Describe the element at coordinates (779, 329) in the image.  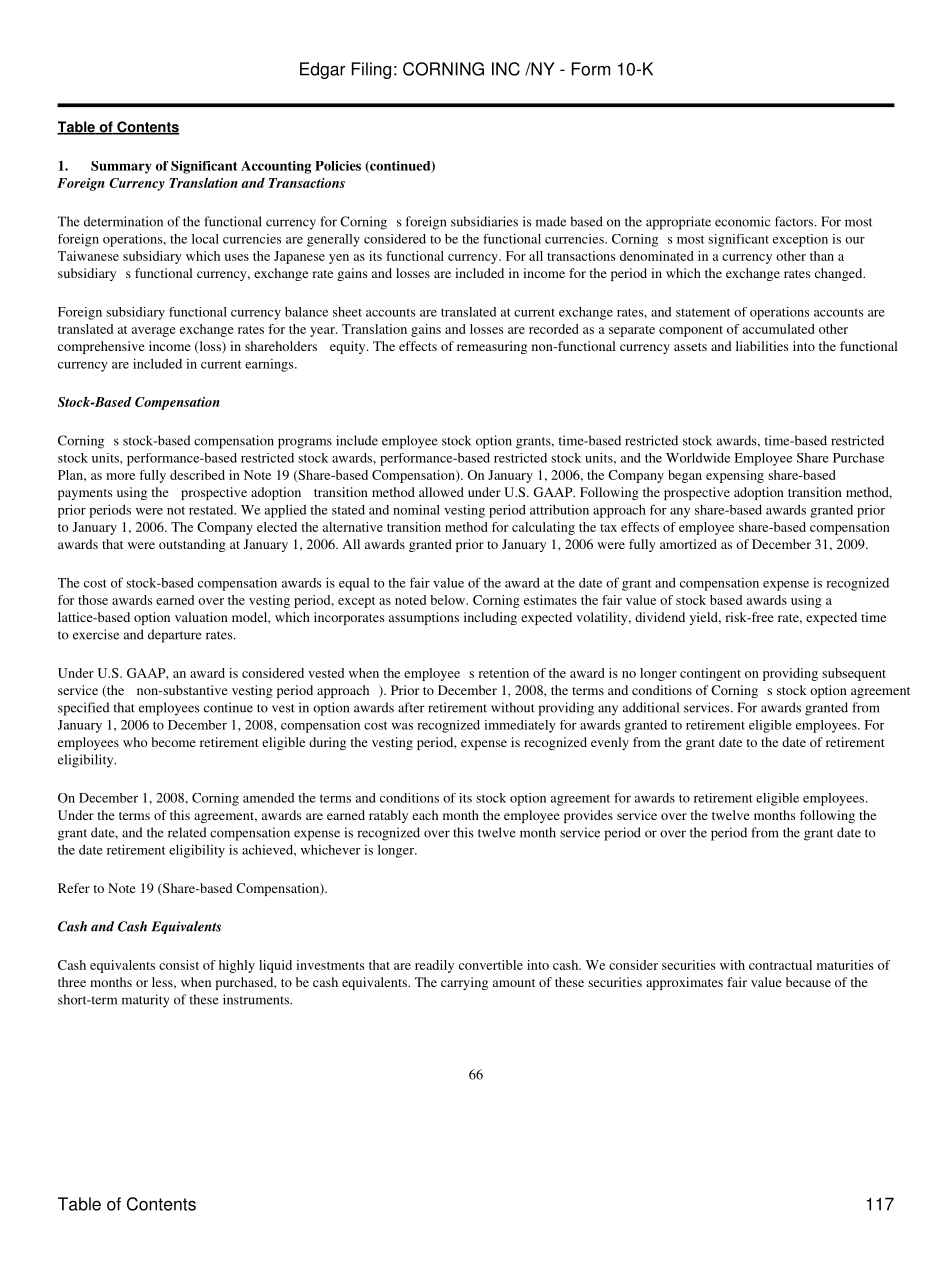
I see `accumulated` at that location.
